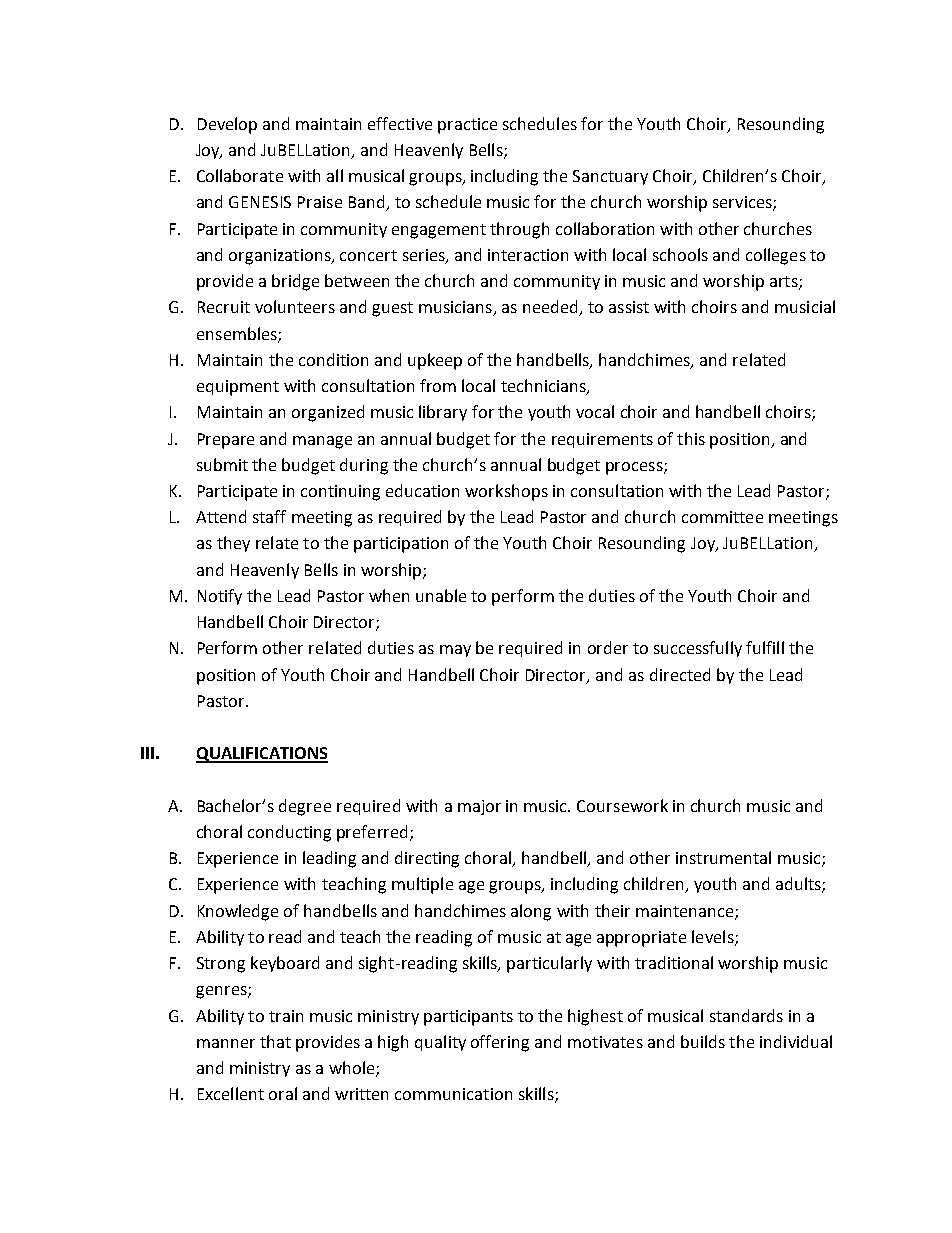 This image has width=952, height=1233. Describe the element at coordinates (220, 597) in the image. I see `Notify` at that location.
